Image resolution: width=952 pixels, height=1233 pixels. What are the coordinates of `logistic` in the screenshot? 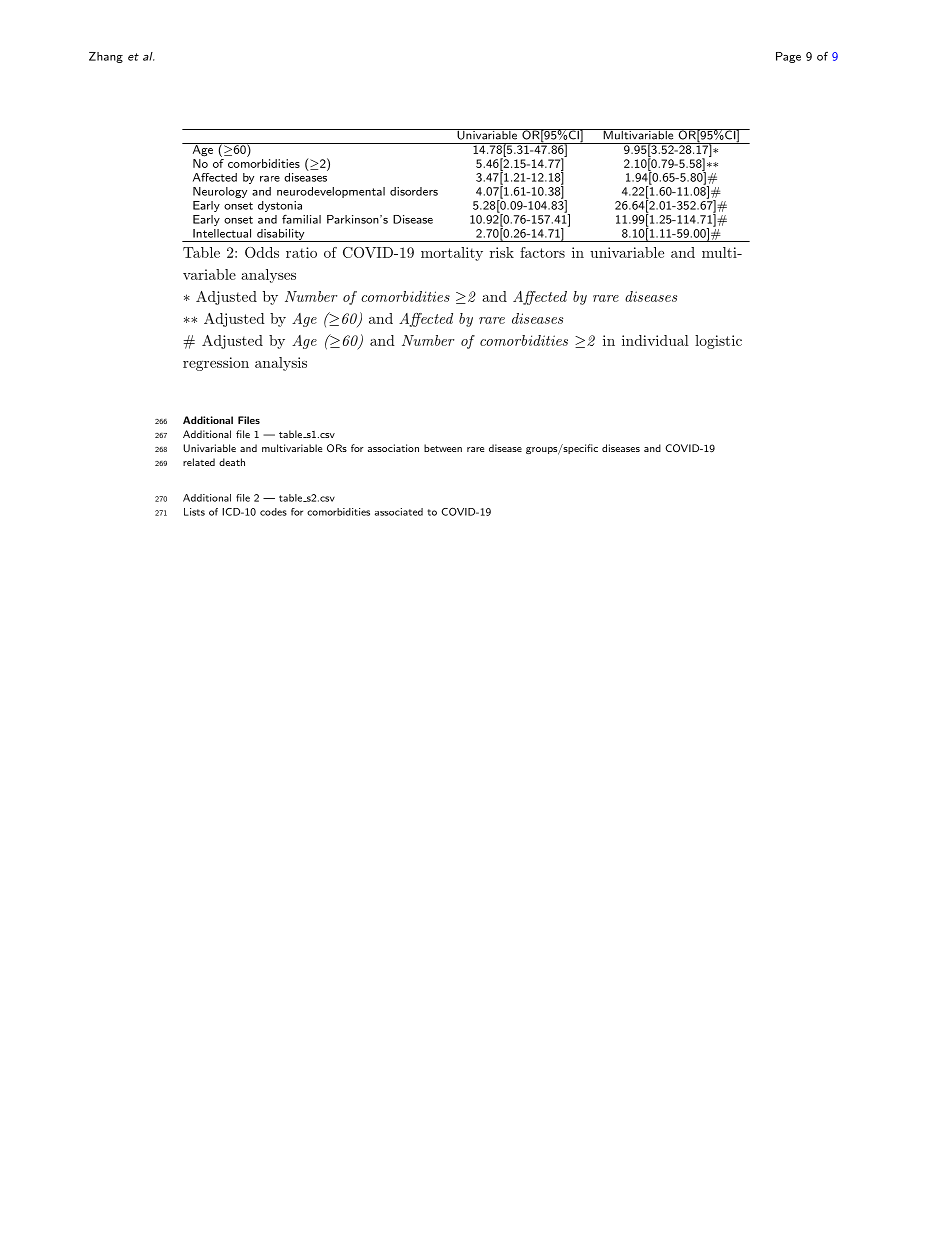 It's located at (718, 342).
